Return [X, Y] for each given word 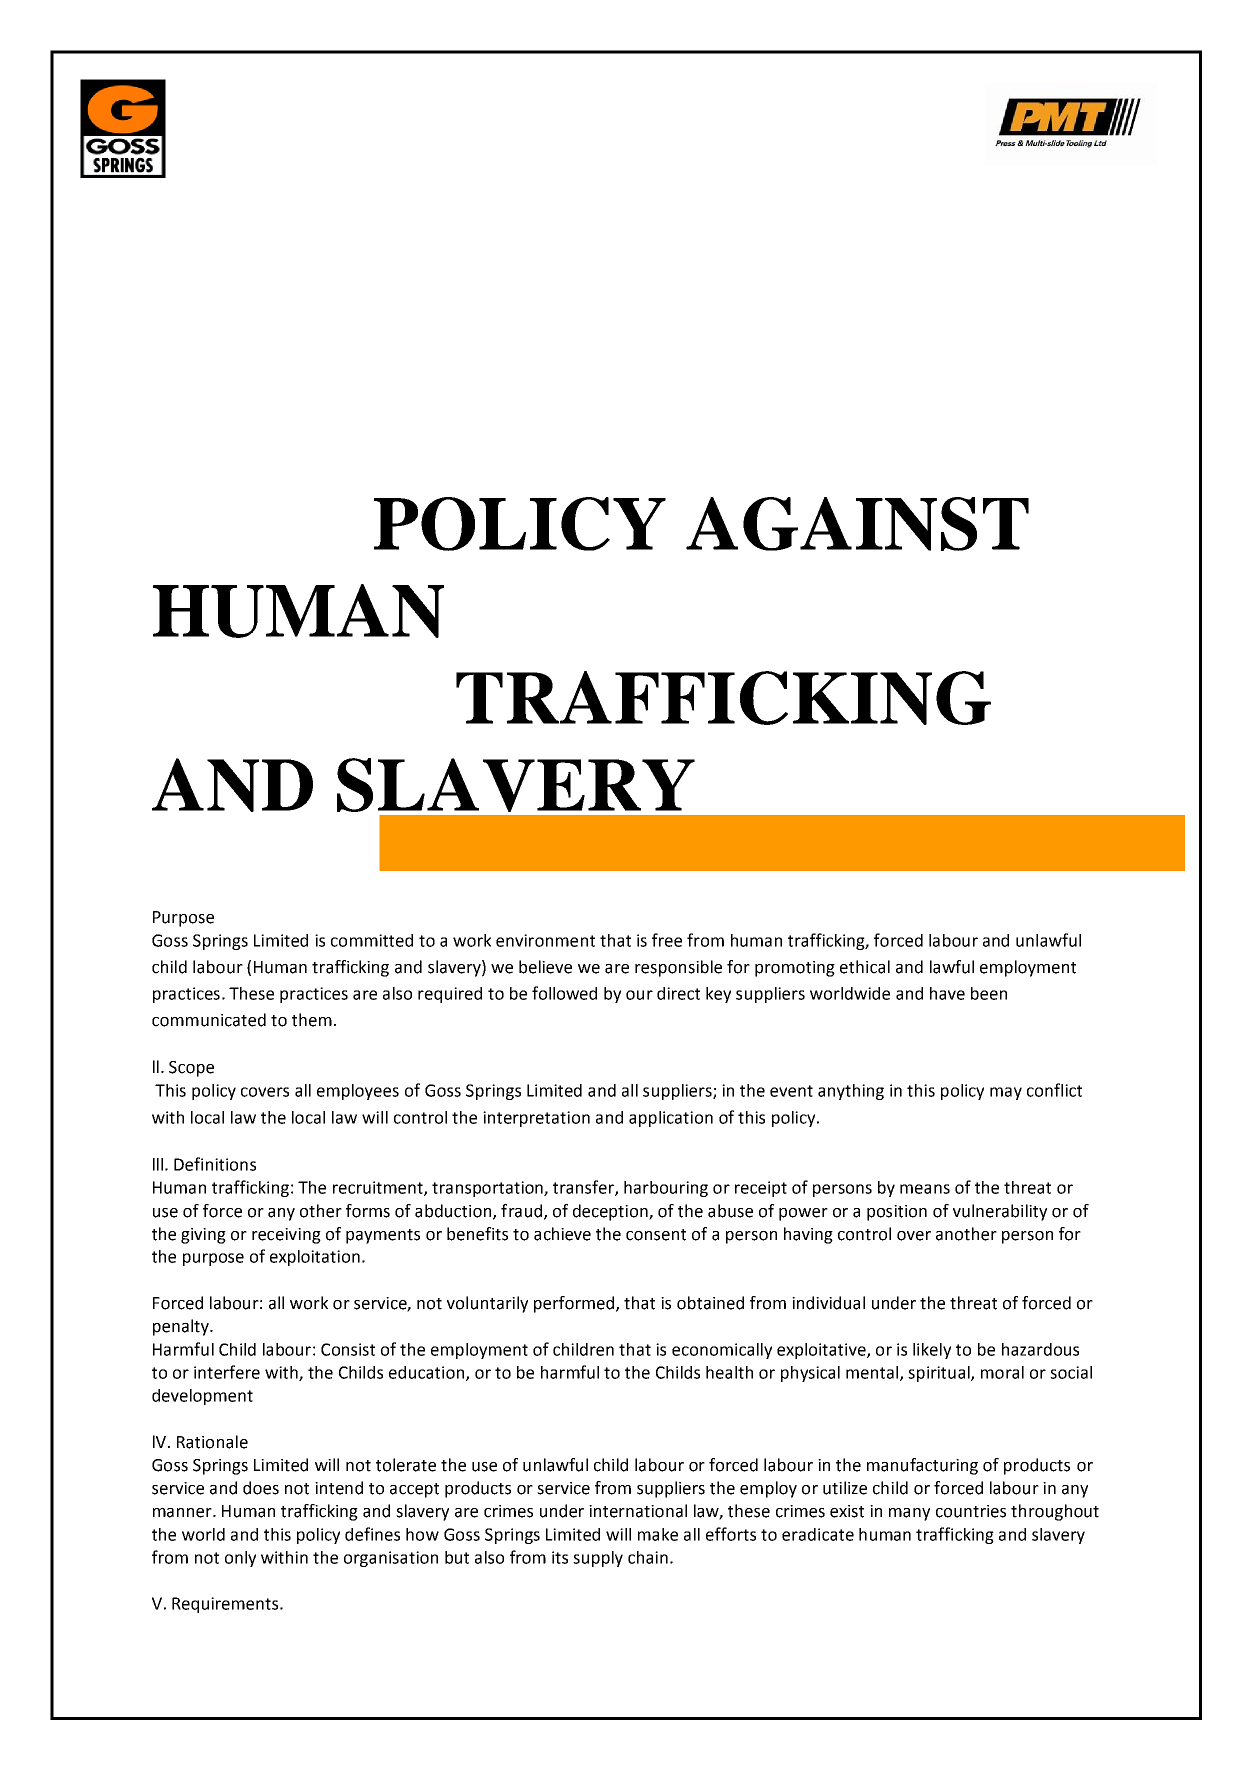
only [240, 1559]
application [671, 1119]
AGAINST [857, 524]
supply [598, 1559]
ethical [865, 967]
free [667, 940]
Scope [191, 1069]
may [1006, 1093]
